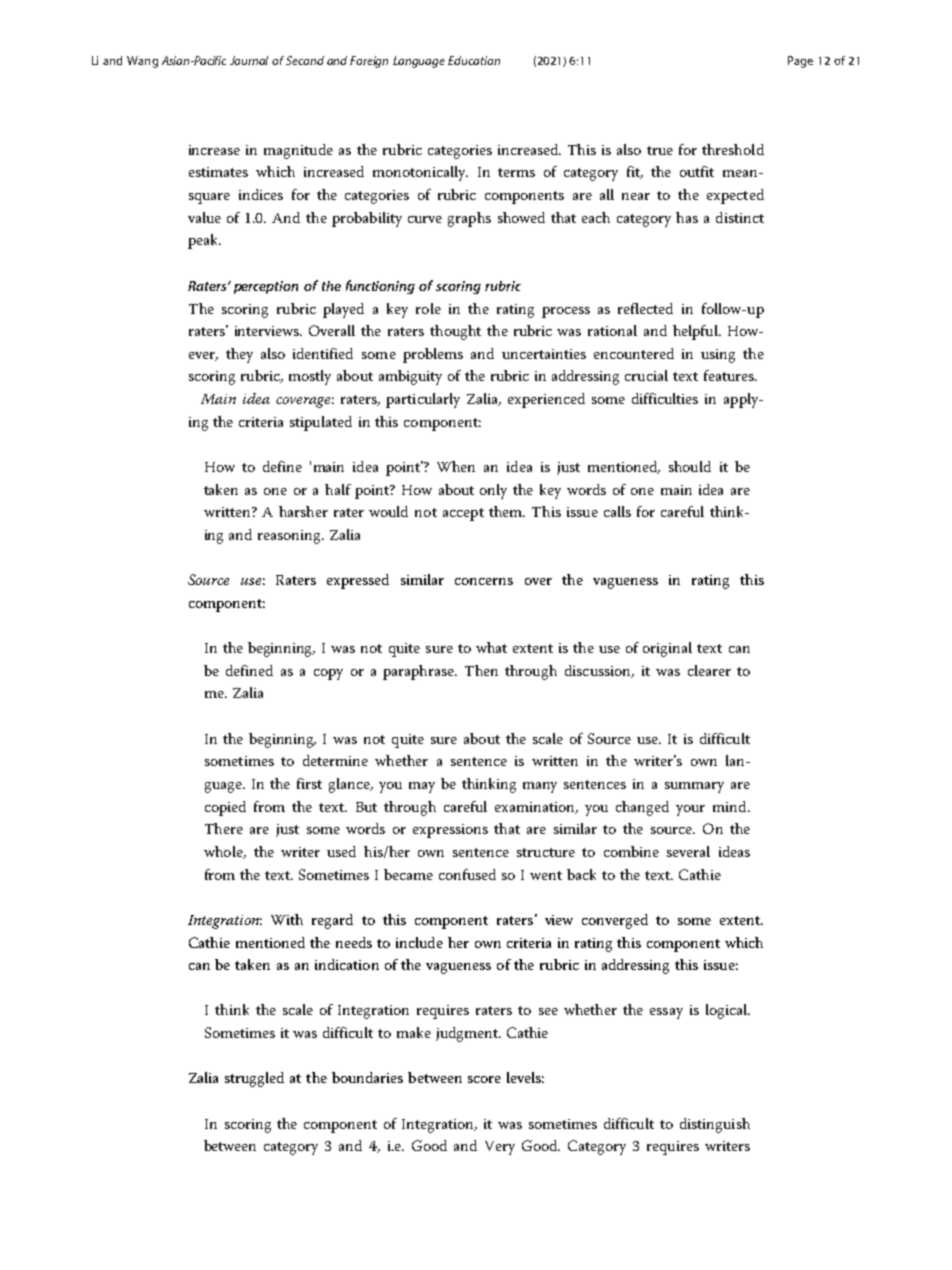 The width and height of the image is (952, 1270). Describe the element at coordinates (463, 514) in the image. I see `accept` at that location.
